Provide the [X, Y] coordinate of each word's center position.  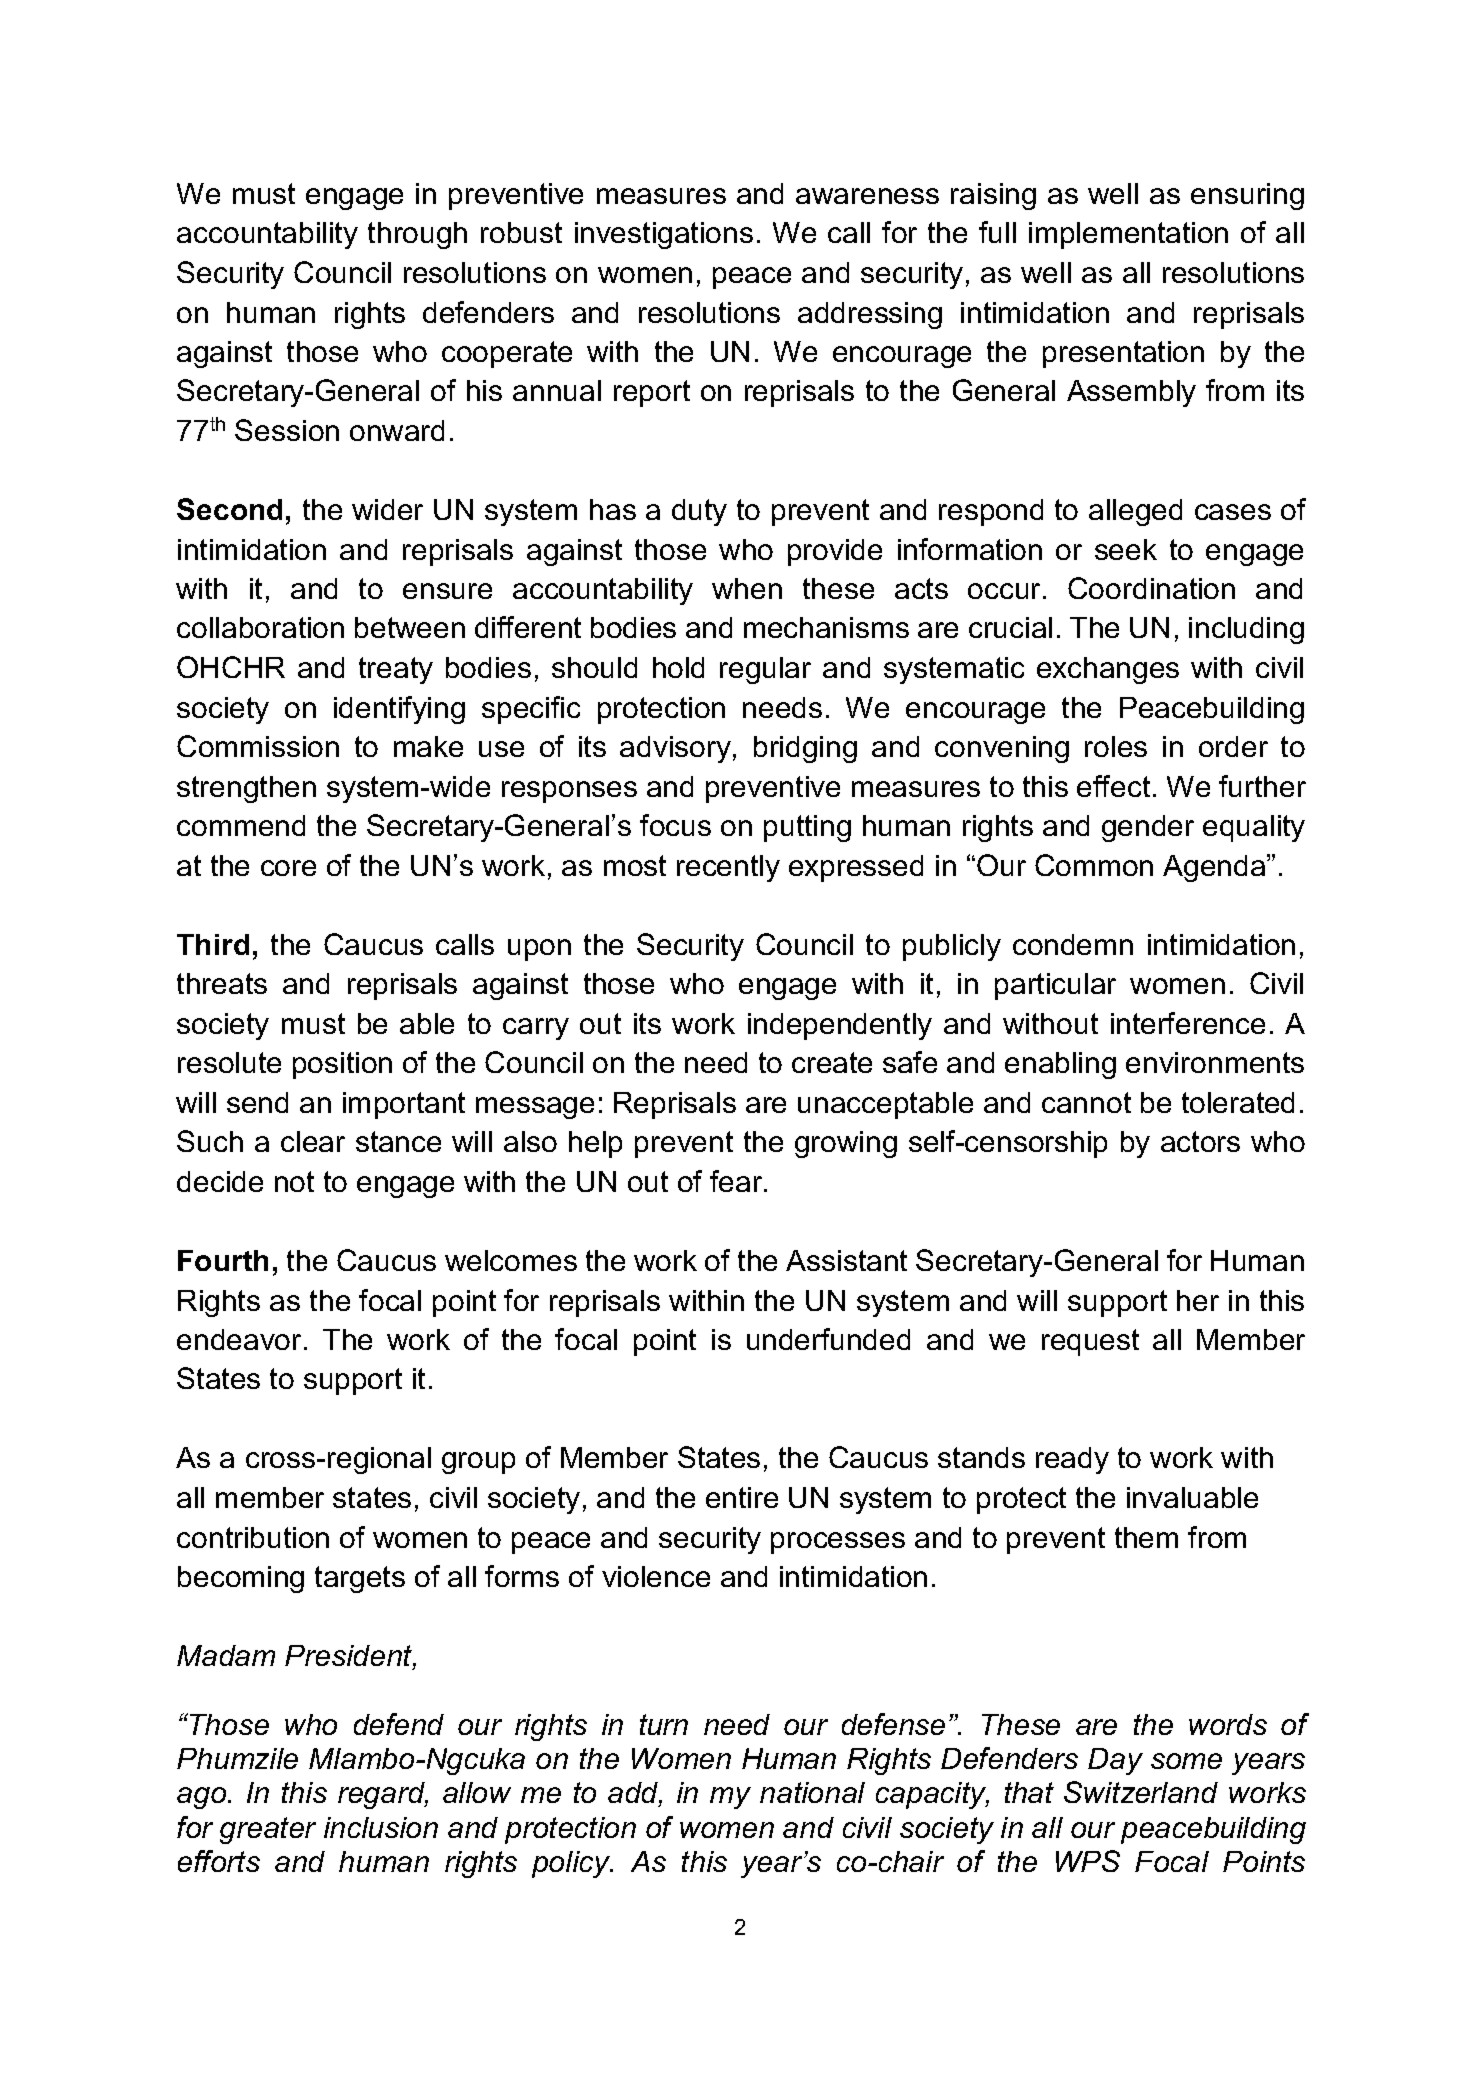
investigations [664, 235]
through [417, 235]
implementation [1128, 235]
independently [840, 1026]
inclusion [381, 1827]
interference [1188, 1023]
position [342, 1065]
